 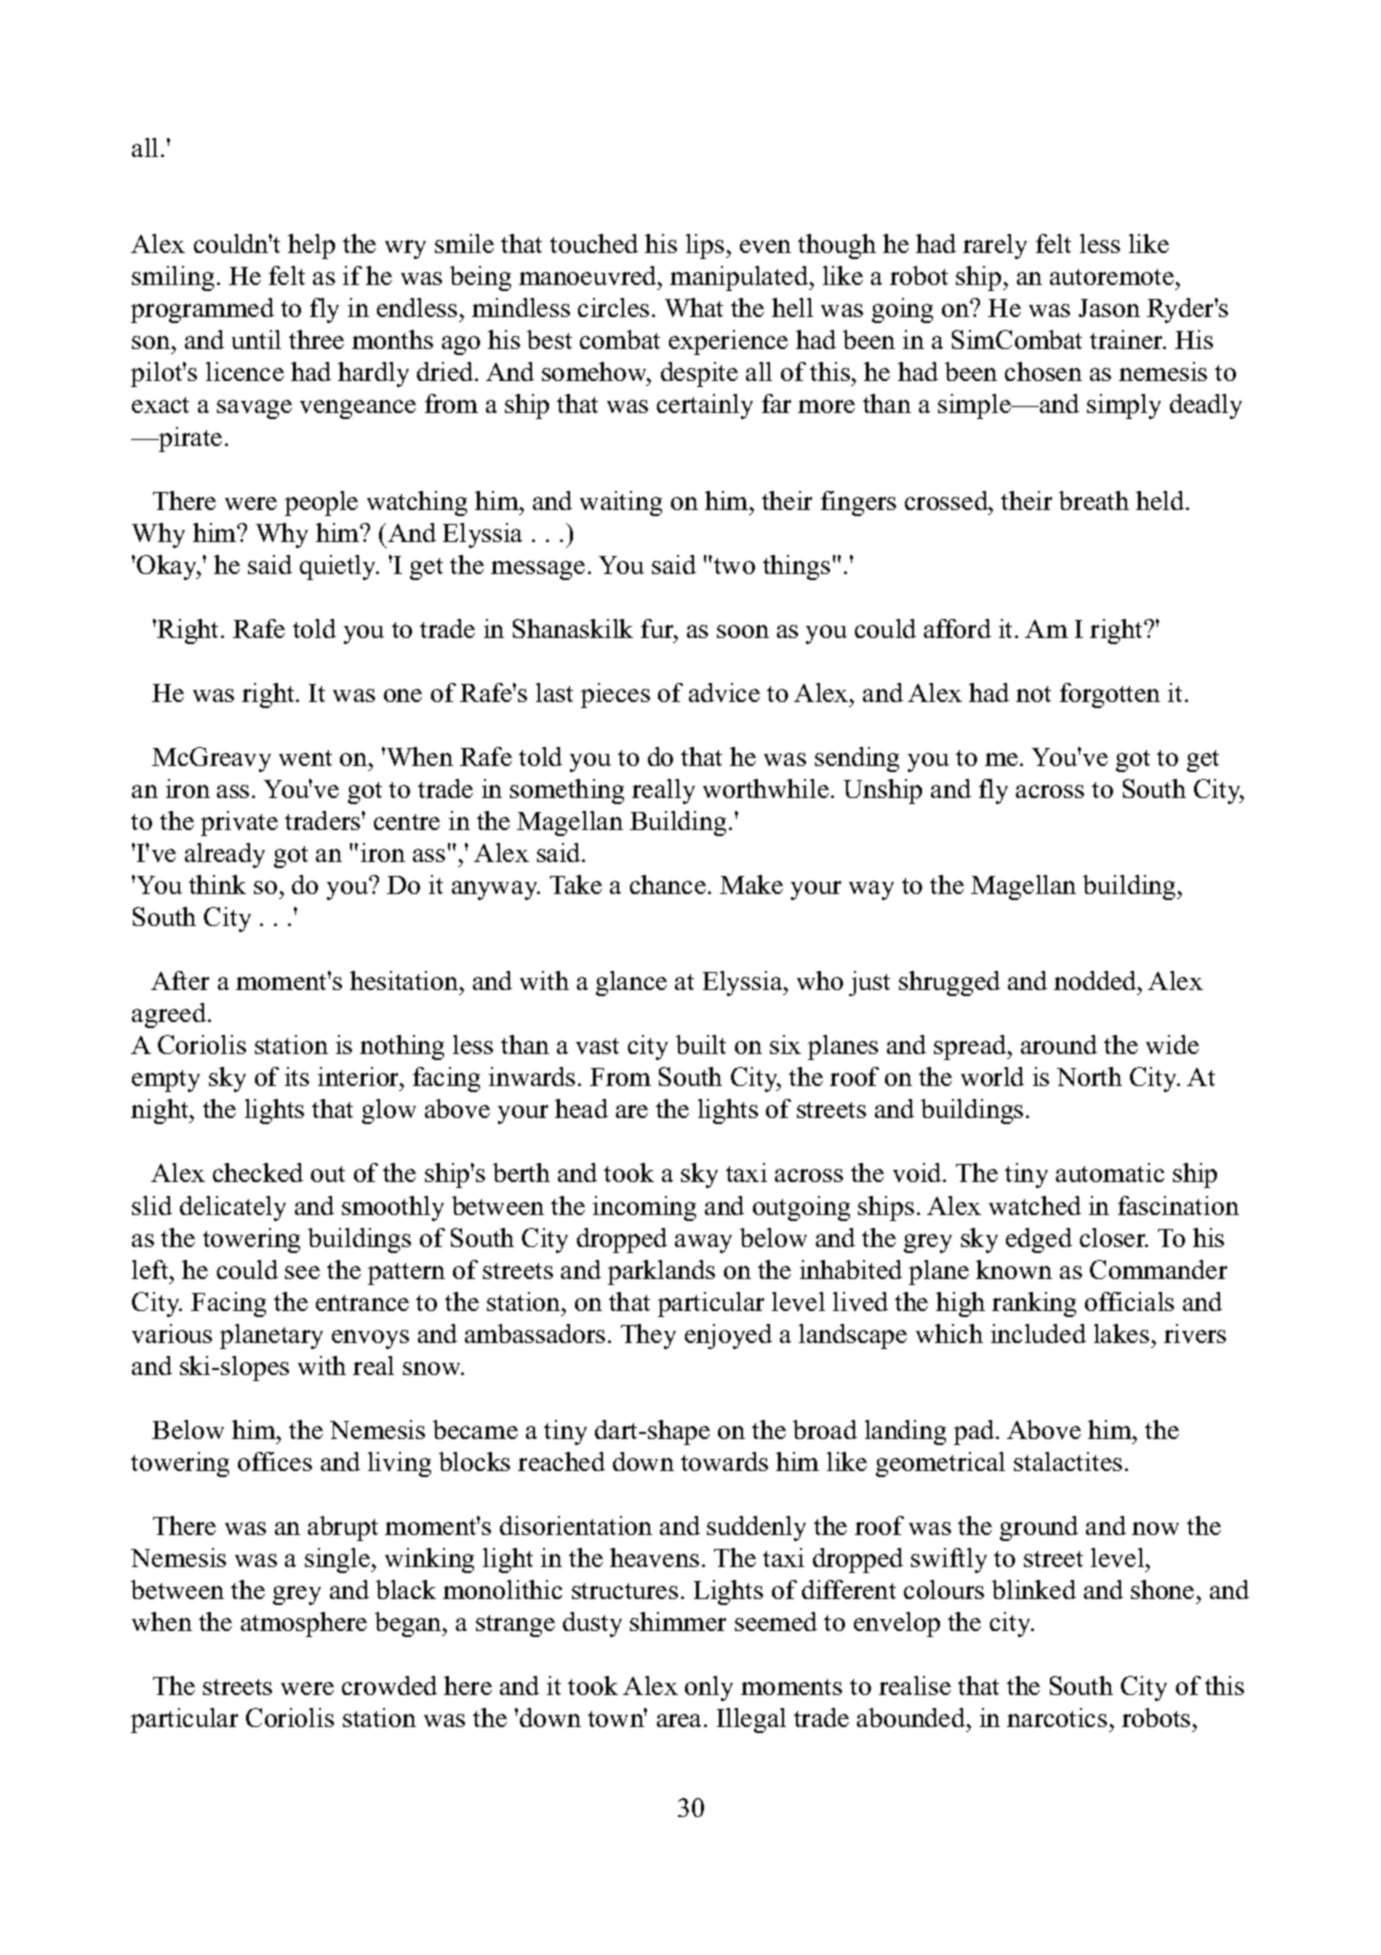 I want to click on stalactites, so click(x=1068, y=1461).
